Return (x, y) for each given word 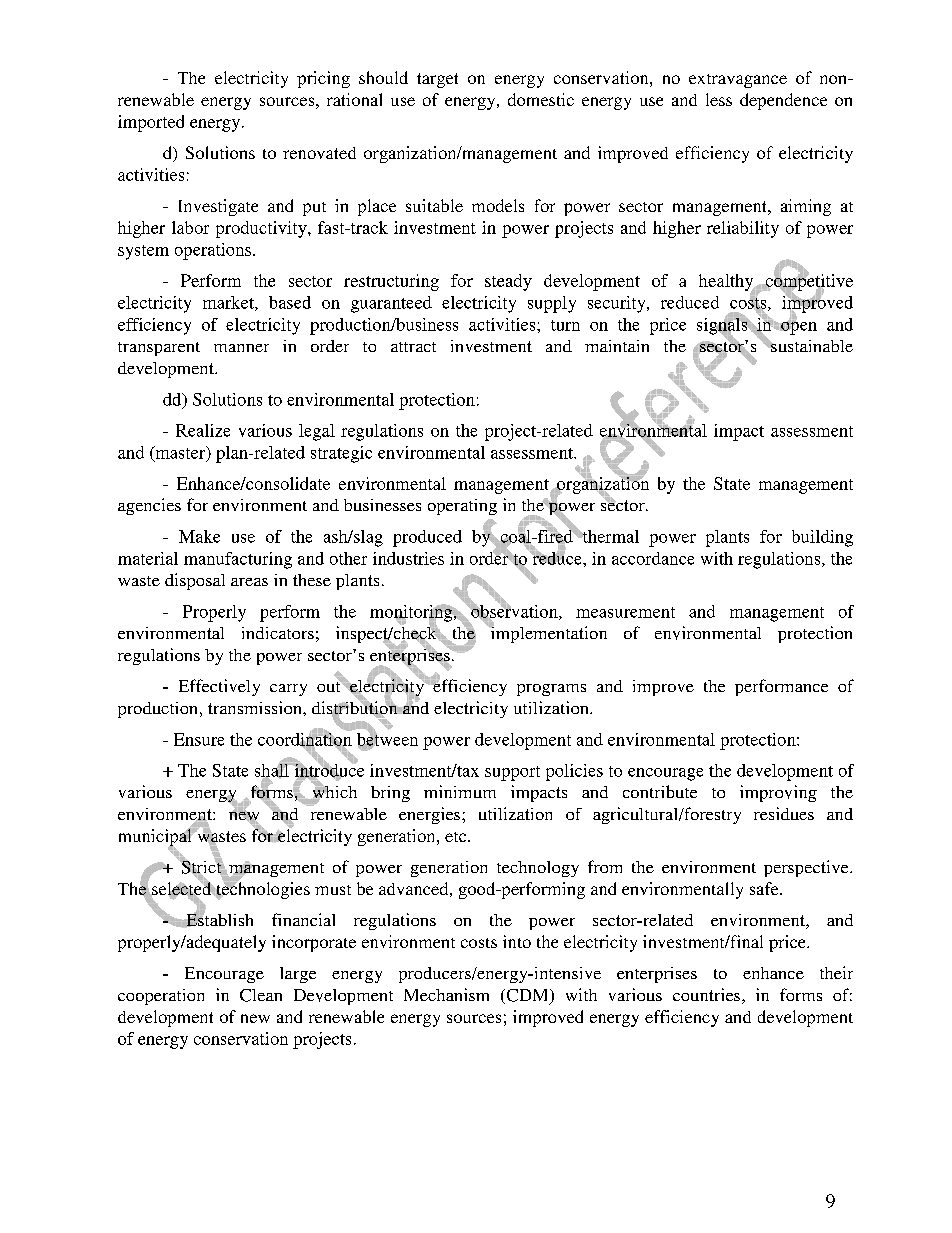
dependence (783, 101)
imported (151, 123)
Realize (203, 430)
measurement (625, 612)
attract (413, 347)
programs (551, 690)
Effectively (219, 687)
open (798, 327)
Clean (261, 995)
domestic (541, 99)
